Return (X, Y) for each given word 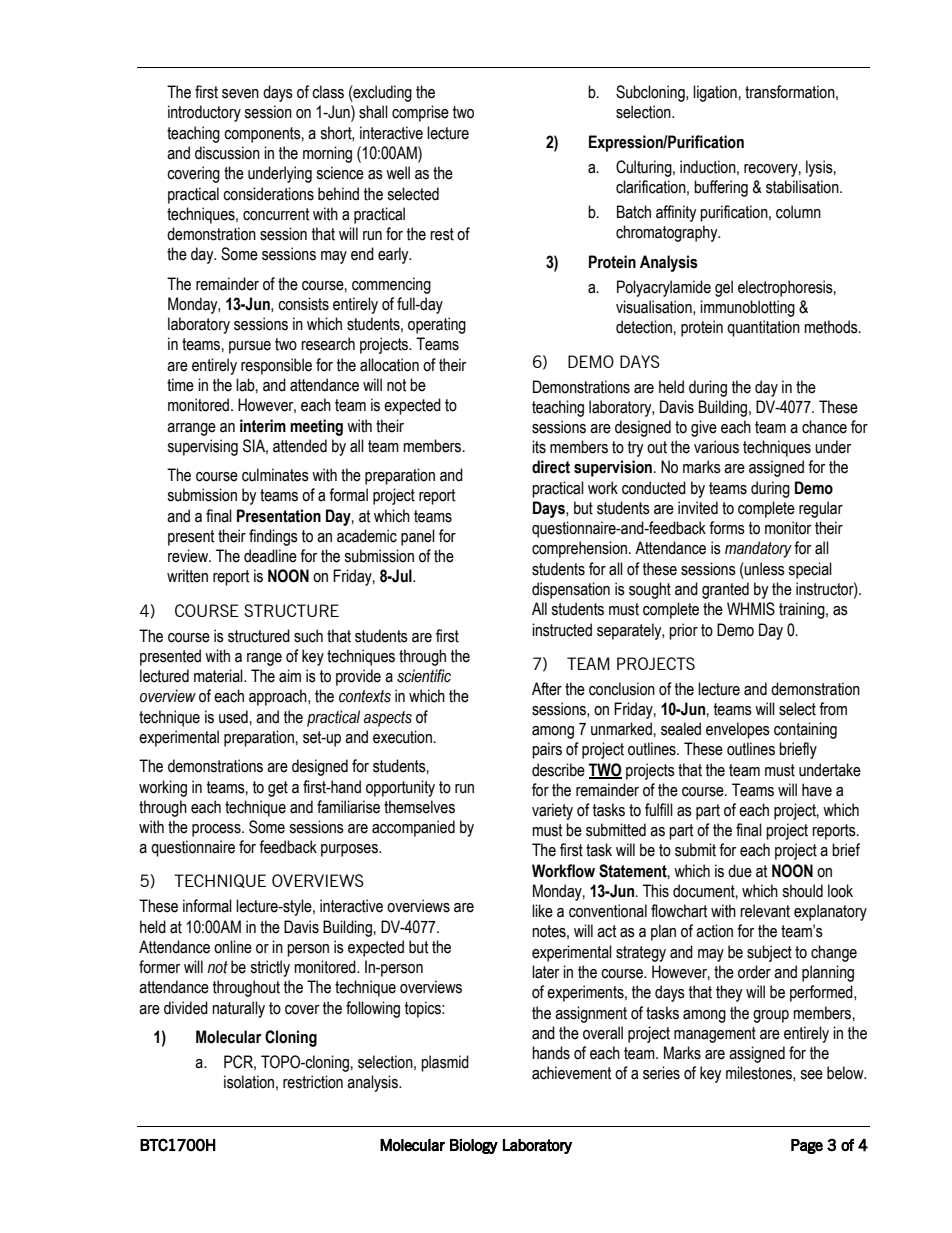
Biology (474, 1146)
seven (240, 94)
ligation (715, 93)
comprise (420, 113)
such (308, 636)
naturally (238, 1009)
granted (725, 590)
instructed (562, 630)
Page (807, 1146)
